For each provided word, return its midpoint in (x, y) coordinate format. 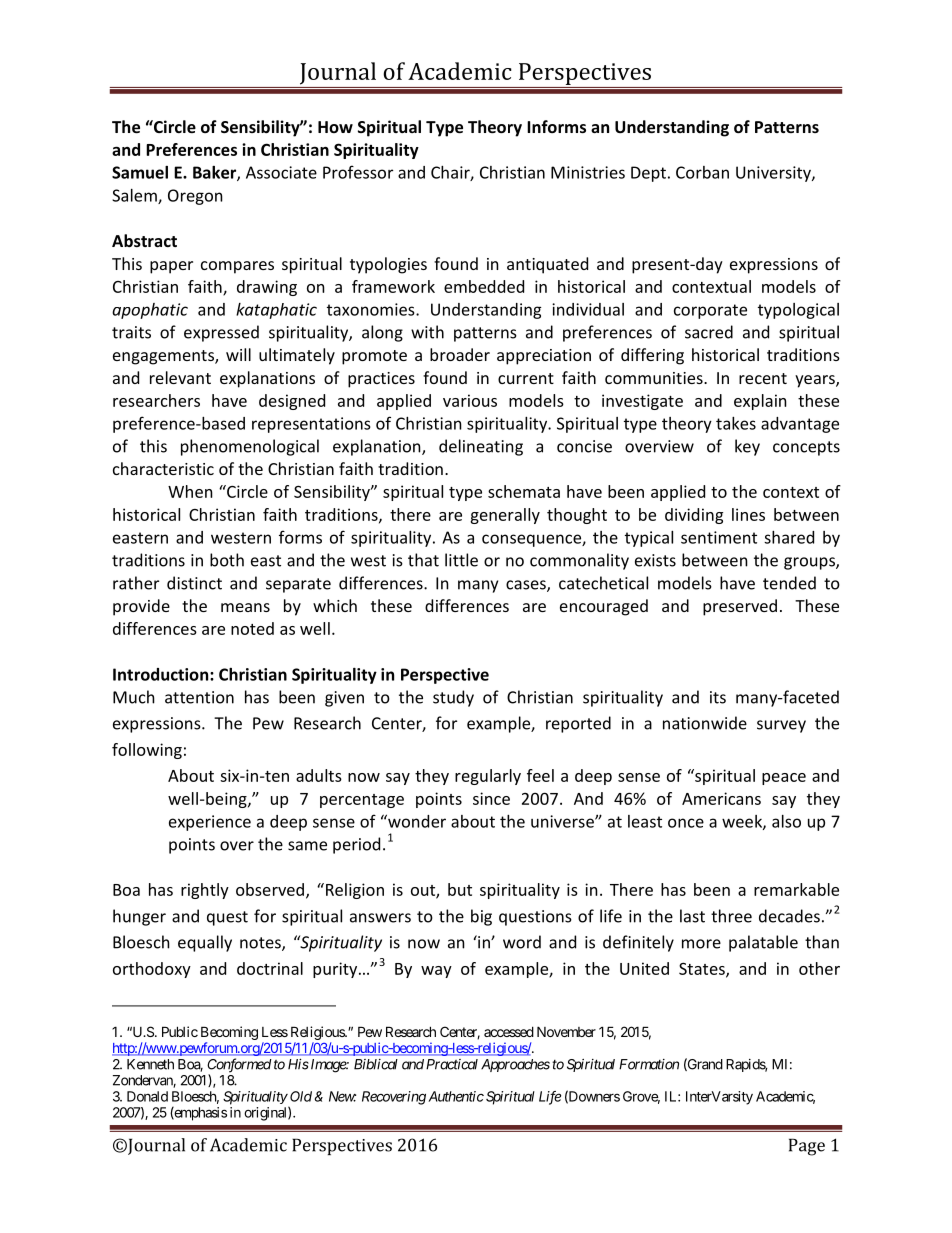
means (245, 607)
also (786, 821)
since (491, 798)
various (470, 400)
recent (763, 378)
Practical (452, 1064)
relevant (180, 377)
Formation (649, 1064)
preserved (740, 607)
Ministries (588, 172)
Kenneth (150, 1064)
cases (527, 586)
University (774, 174)
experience (210, 823)
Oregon (195, 197)
